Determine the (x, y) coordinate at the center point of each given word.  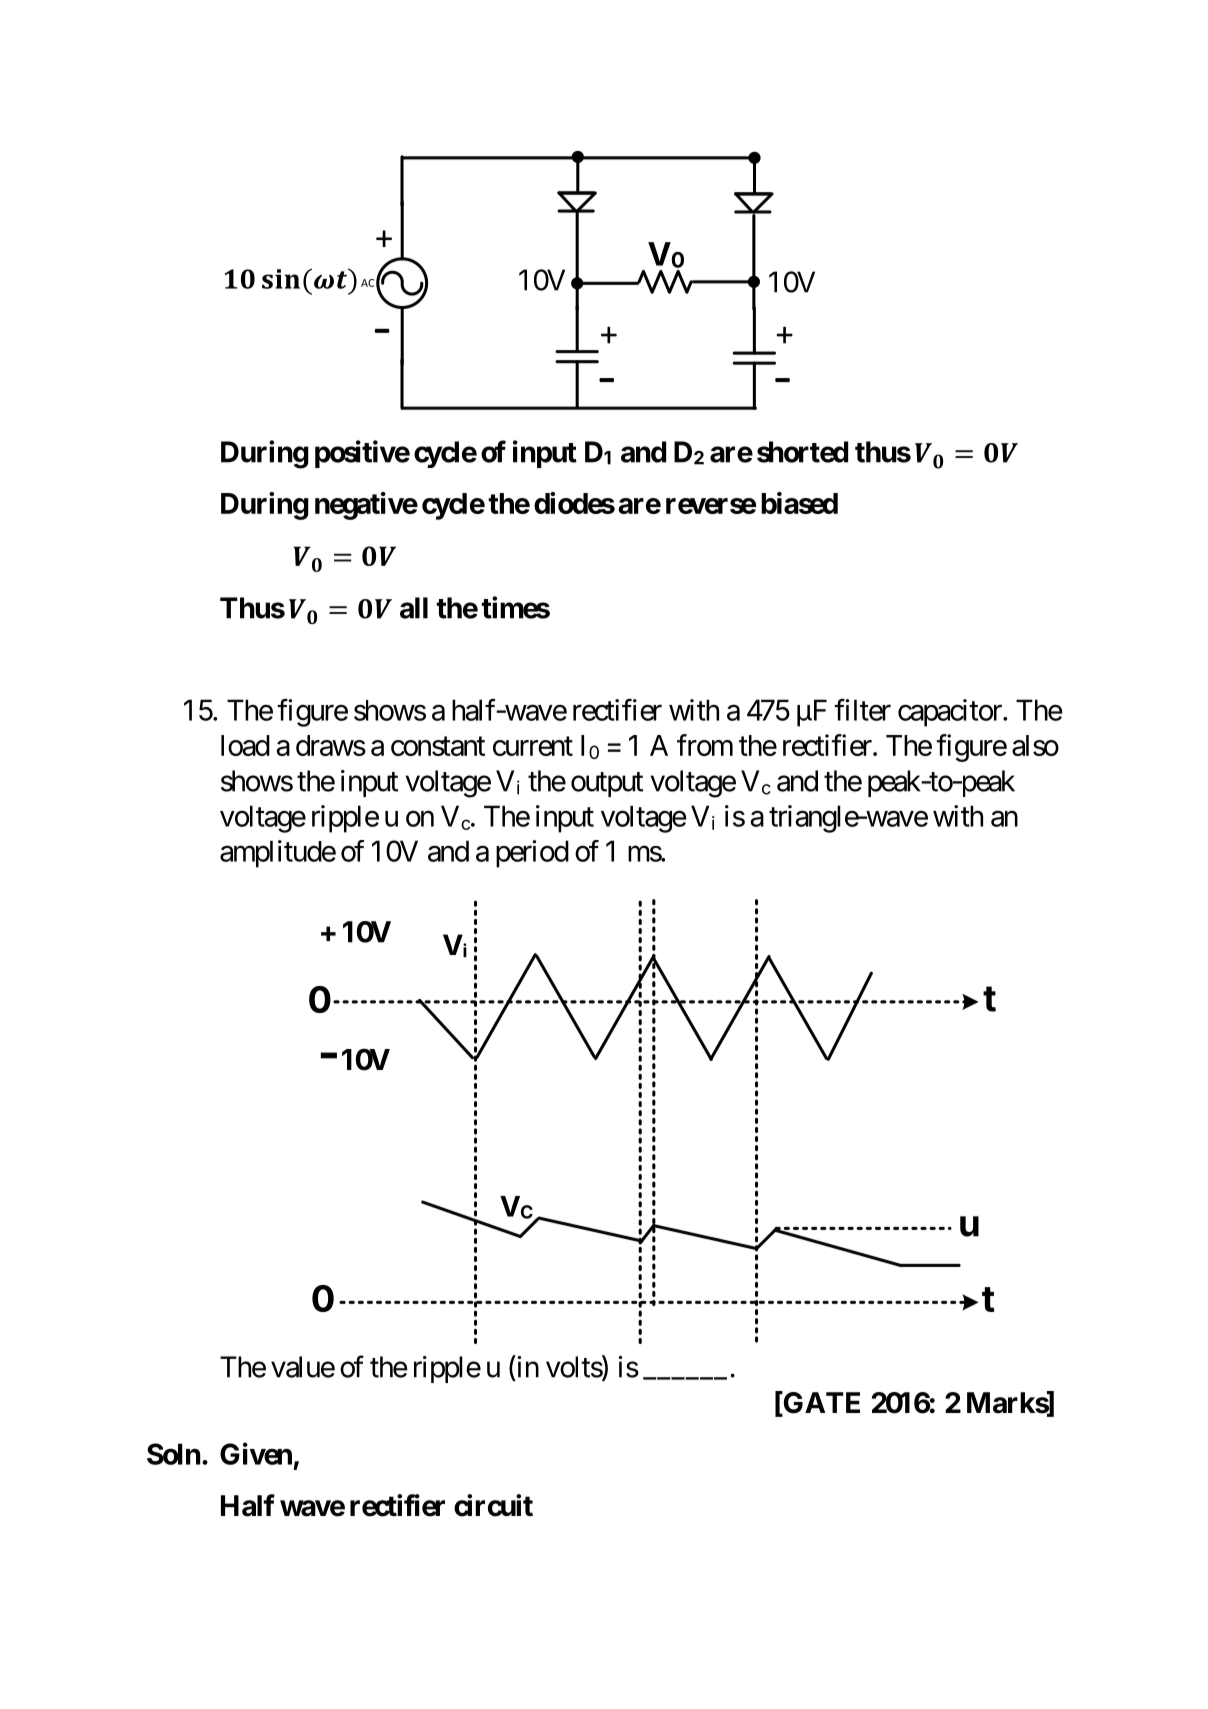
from (705, 745)
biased (799, 503)
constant (438, 746)
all (414, 608)
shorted (802, 452)
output (607, 784)
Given (256, 1453)
